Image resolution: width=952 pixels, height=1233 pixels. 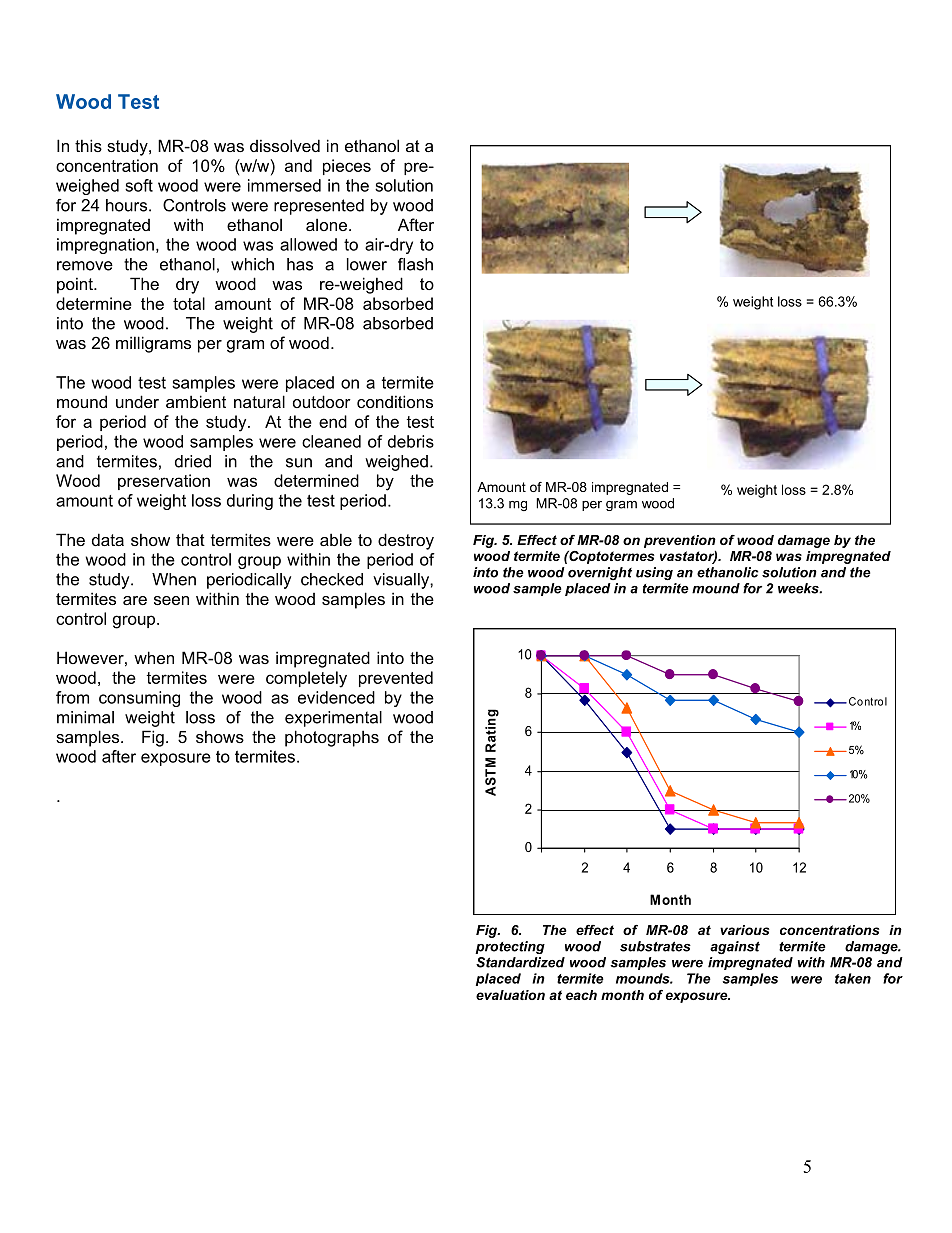 What do you see at coordinates (193, 461) in the screenshot?
I see `dried` at bounding box center [193, 461].
